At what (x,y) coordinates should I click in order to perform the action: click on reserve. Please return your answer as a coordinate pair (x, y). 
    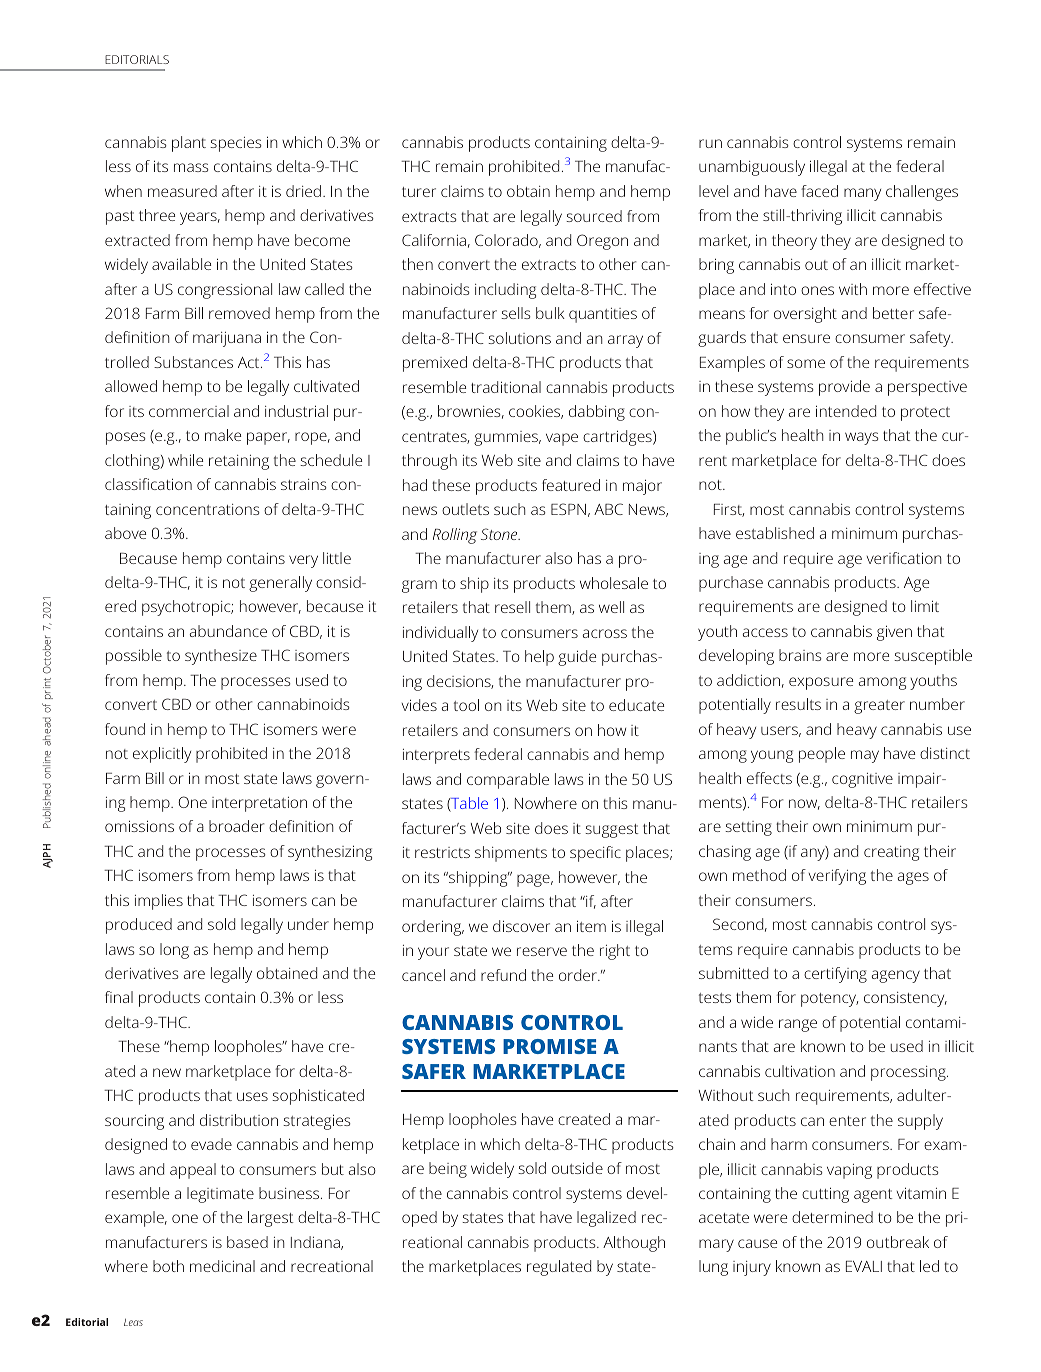
    Looking at the image, I should click on (542, 951).
